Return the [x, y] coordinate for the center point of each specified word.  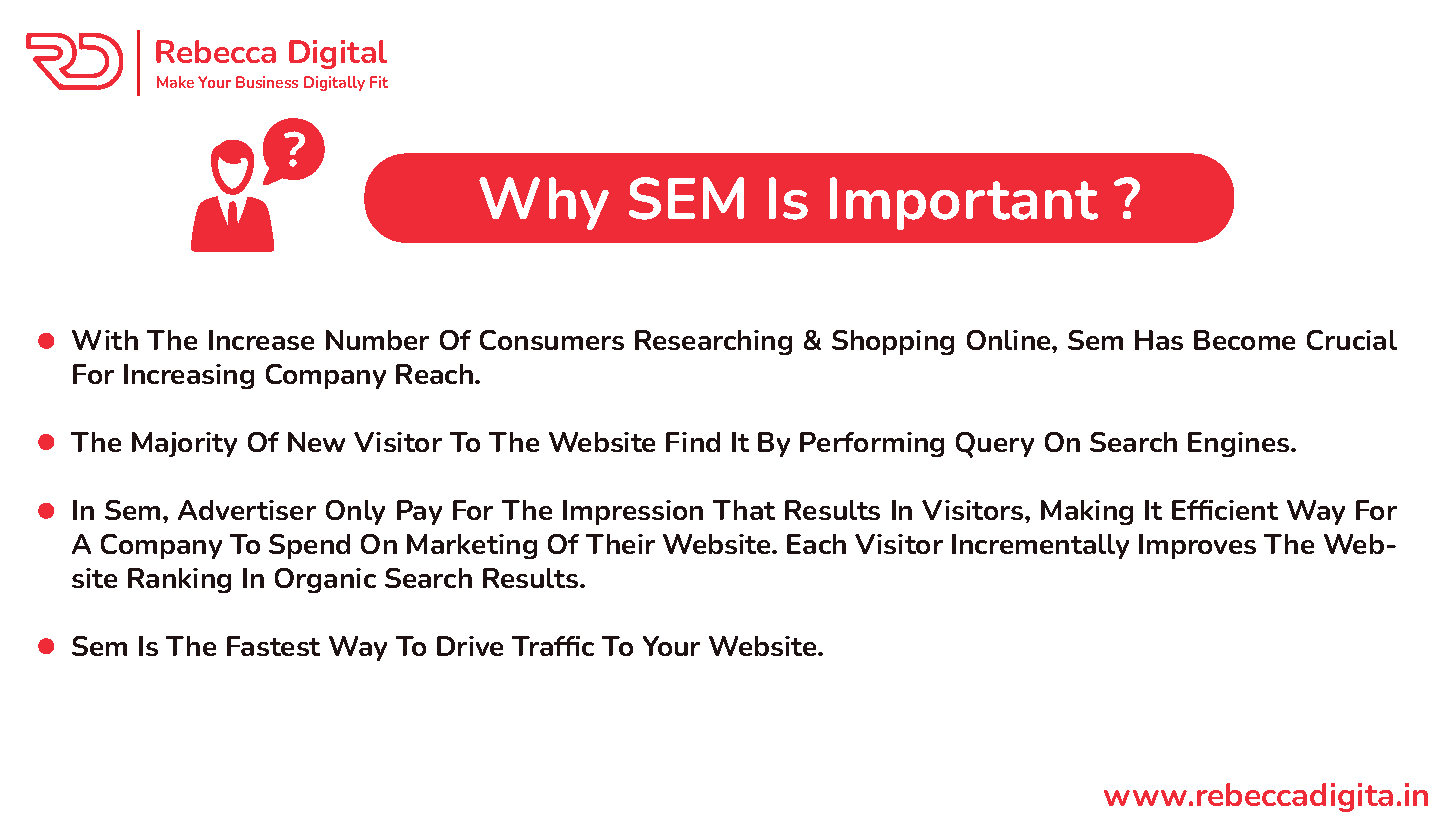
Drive [470, 646]
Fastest [273, 646]
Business [267, 82]
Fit [379, 82]
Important [964, 203]
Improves [1197, 546]
